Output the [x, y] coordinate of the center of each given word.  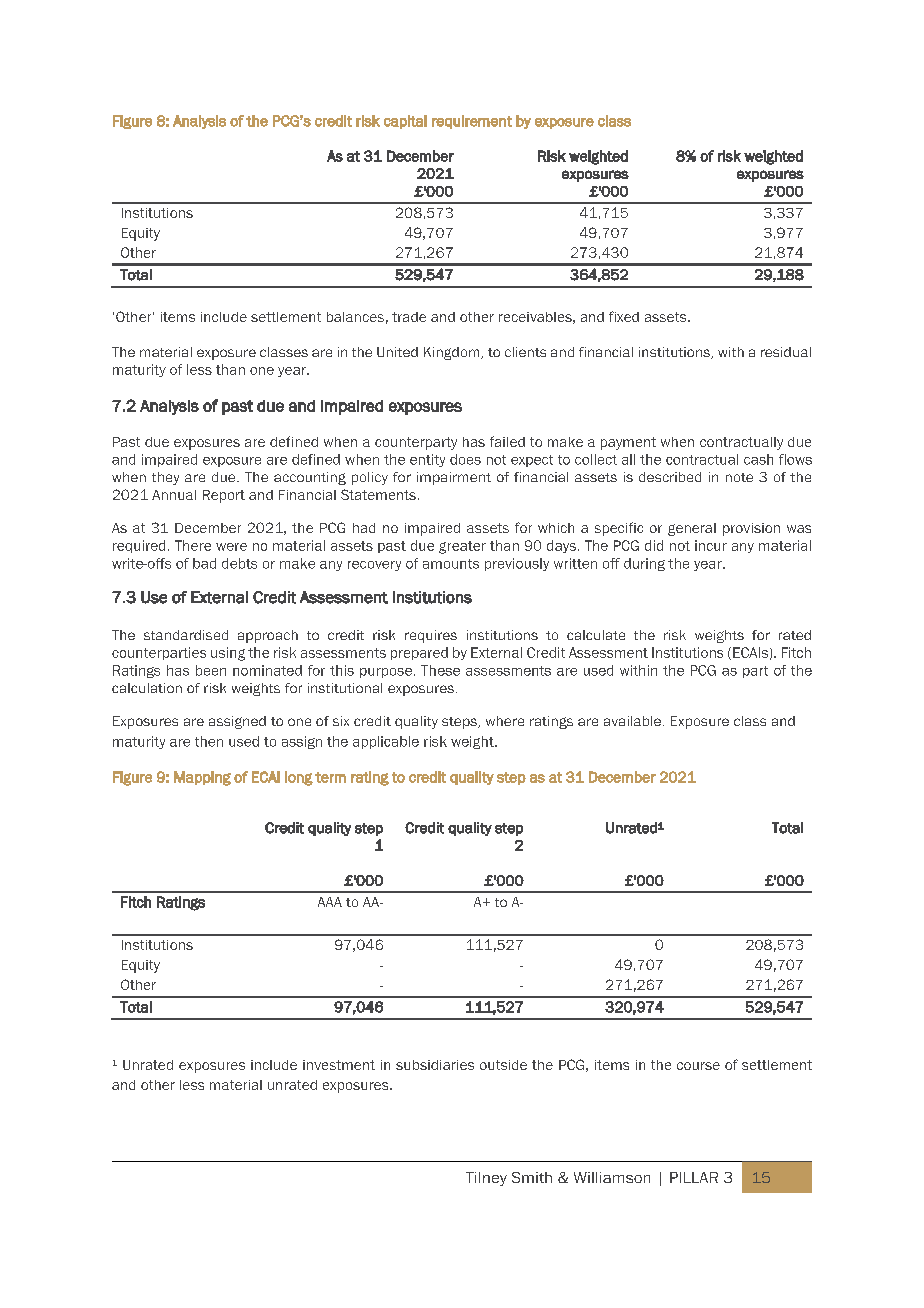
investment [339, 1065]
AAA [330, 902]
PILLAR [694, 1177]
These [440, 670]
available [632, 721]
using [228, 654]
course [698, 1066]
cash [758, 459]
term [330, 777]
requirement [472, 122]
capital [405, 122]
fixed [624, 316]
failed [507, 441]
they [165, 478]
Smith [532, 1177]
